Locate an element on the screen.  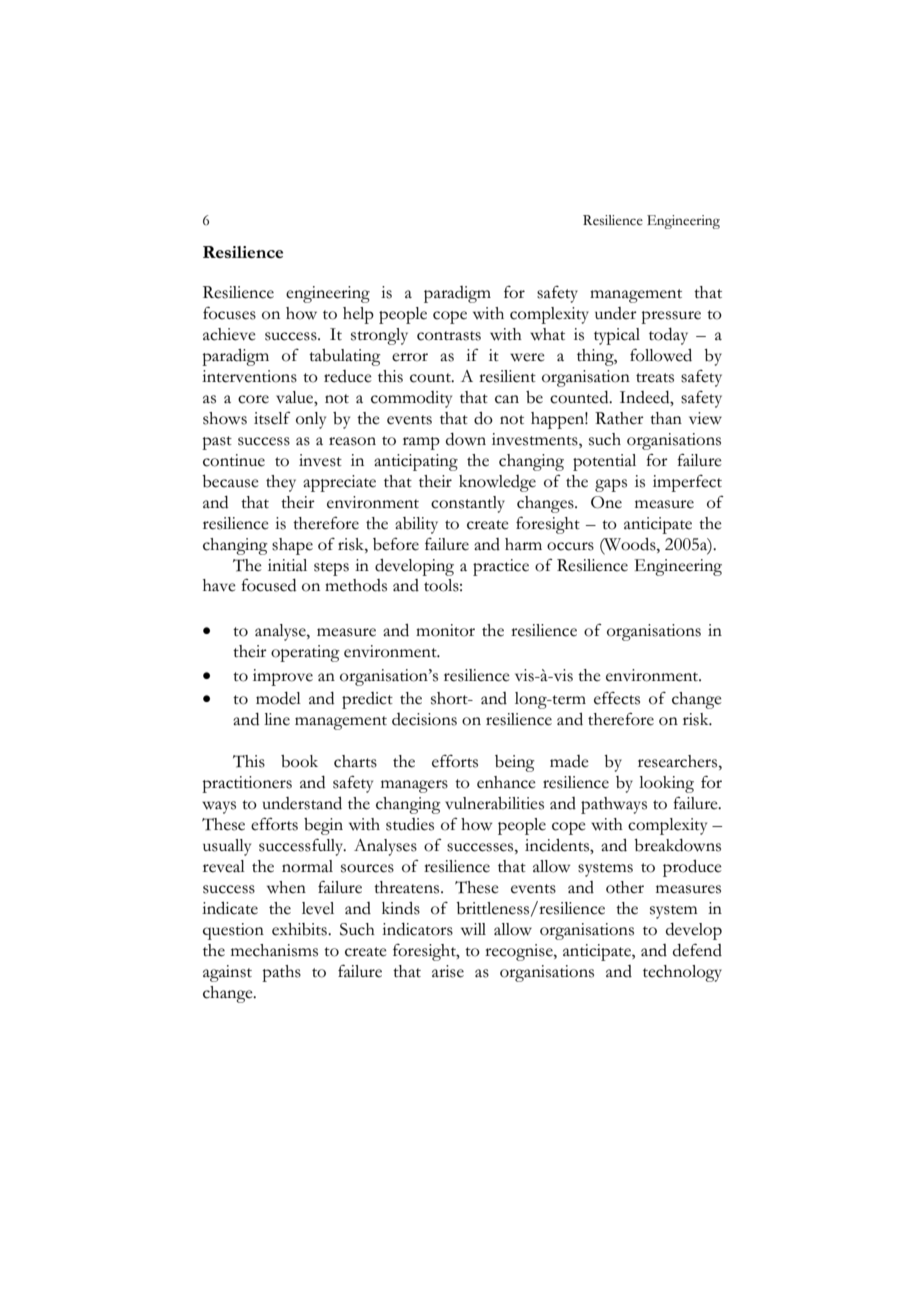
occurs is located at coordinates (570, 546).
